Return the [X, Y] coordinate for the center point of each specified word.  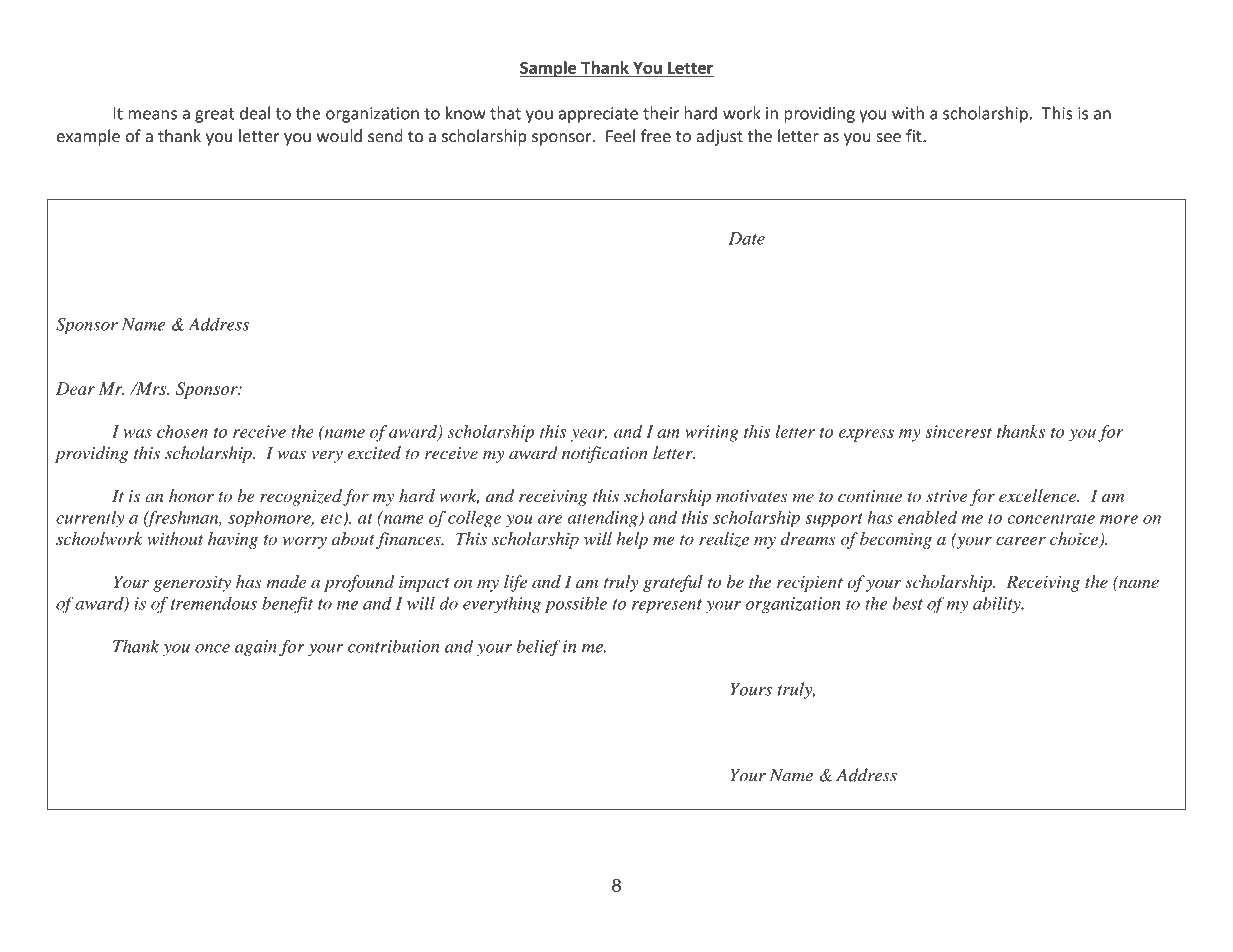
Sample [549, 69]
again [256, 648]
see [889, 138]
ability [998, 604]
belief [539, 647]
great [215, 115]
